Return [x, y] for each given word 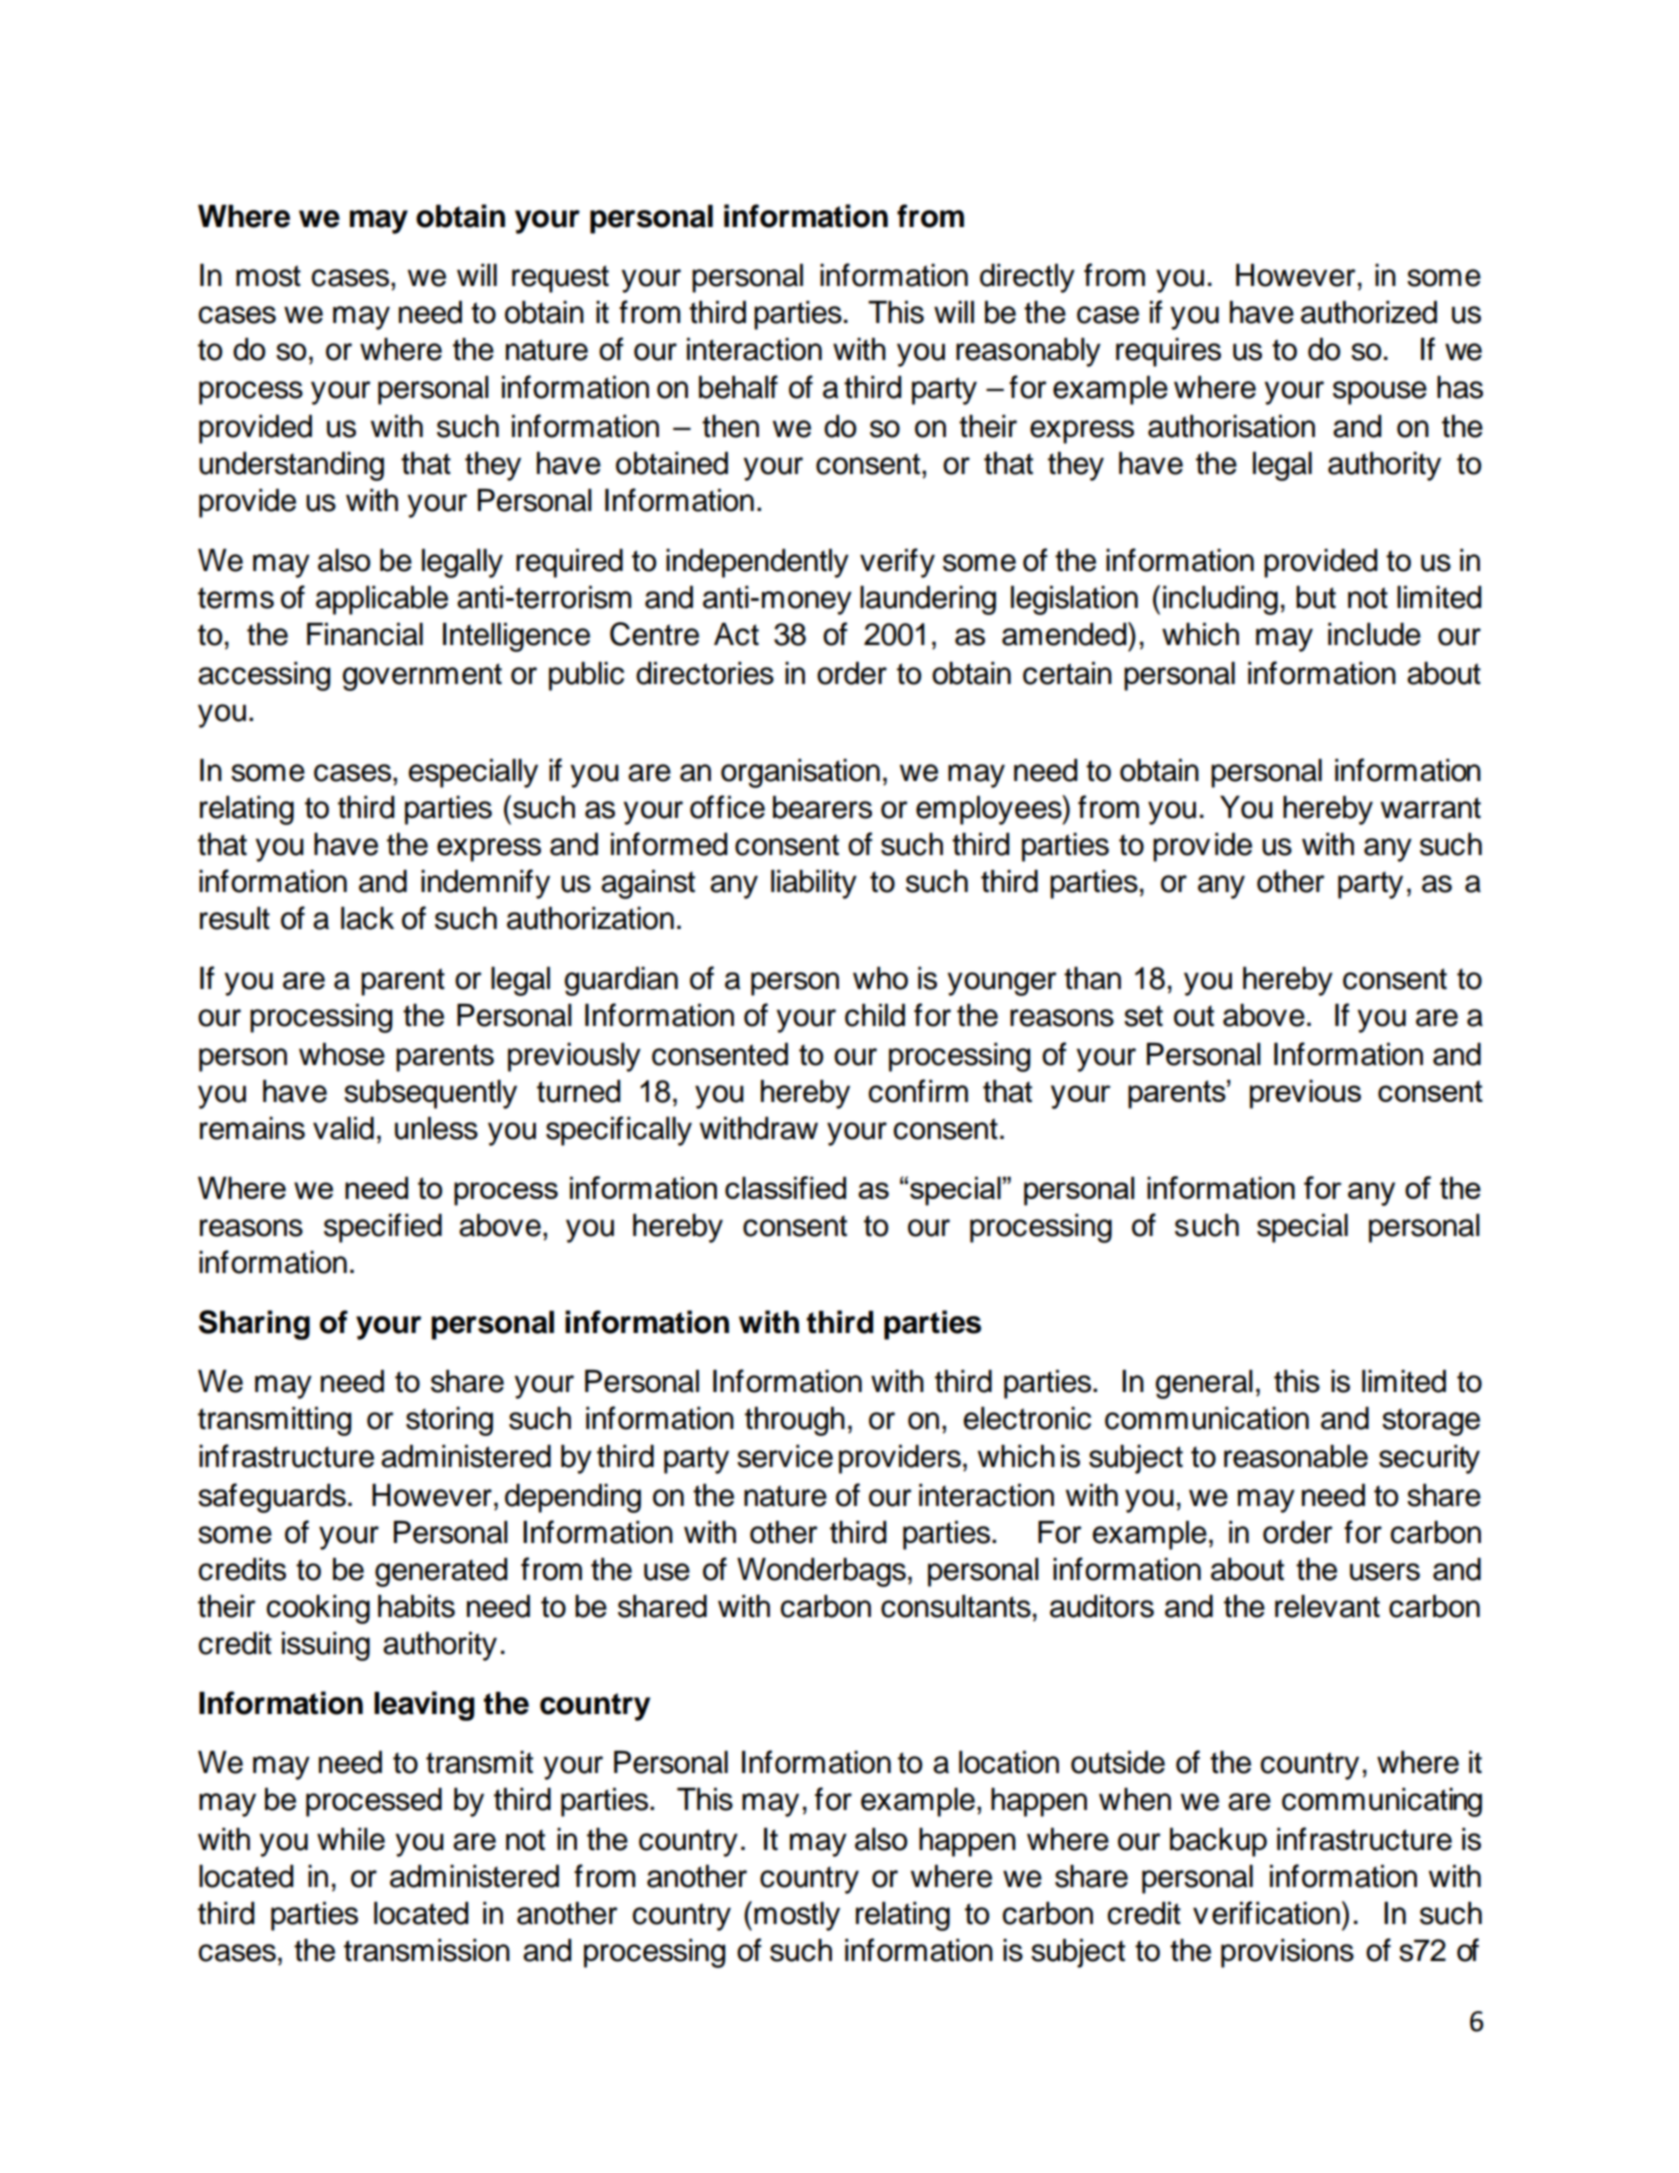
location [1009, 1762]
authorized [1369, 312]
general [1204, 1384]
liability [814, 884]
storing [449, 1421]
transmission [427, 1950]
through [795, 1421]
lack [367, 918]
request [560, 279]
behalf [738, 387]
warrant [1431, 808]
